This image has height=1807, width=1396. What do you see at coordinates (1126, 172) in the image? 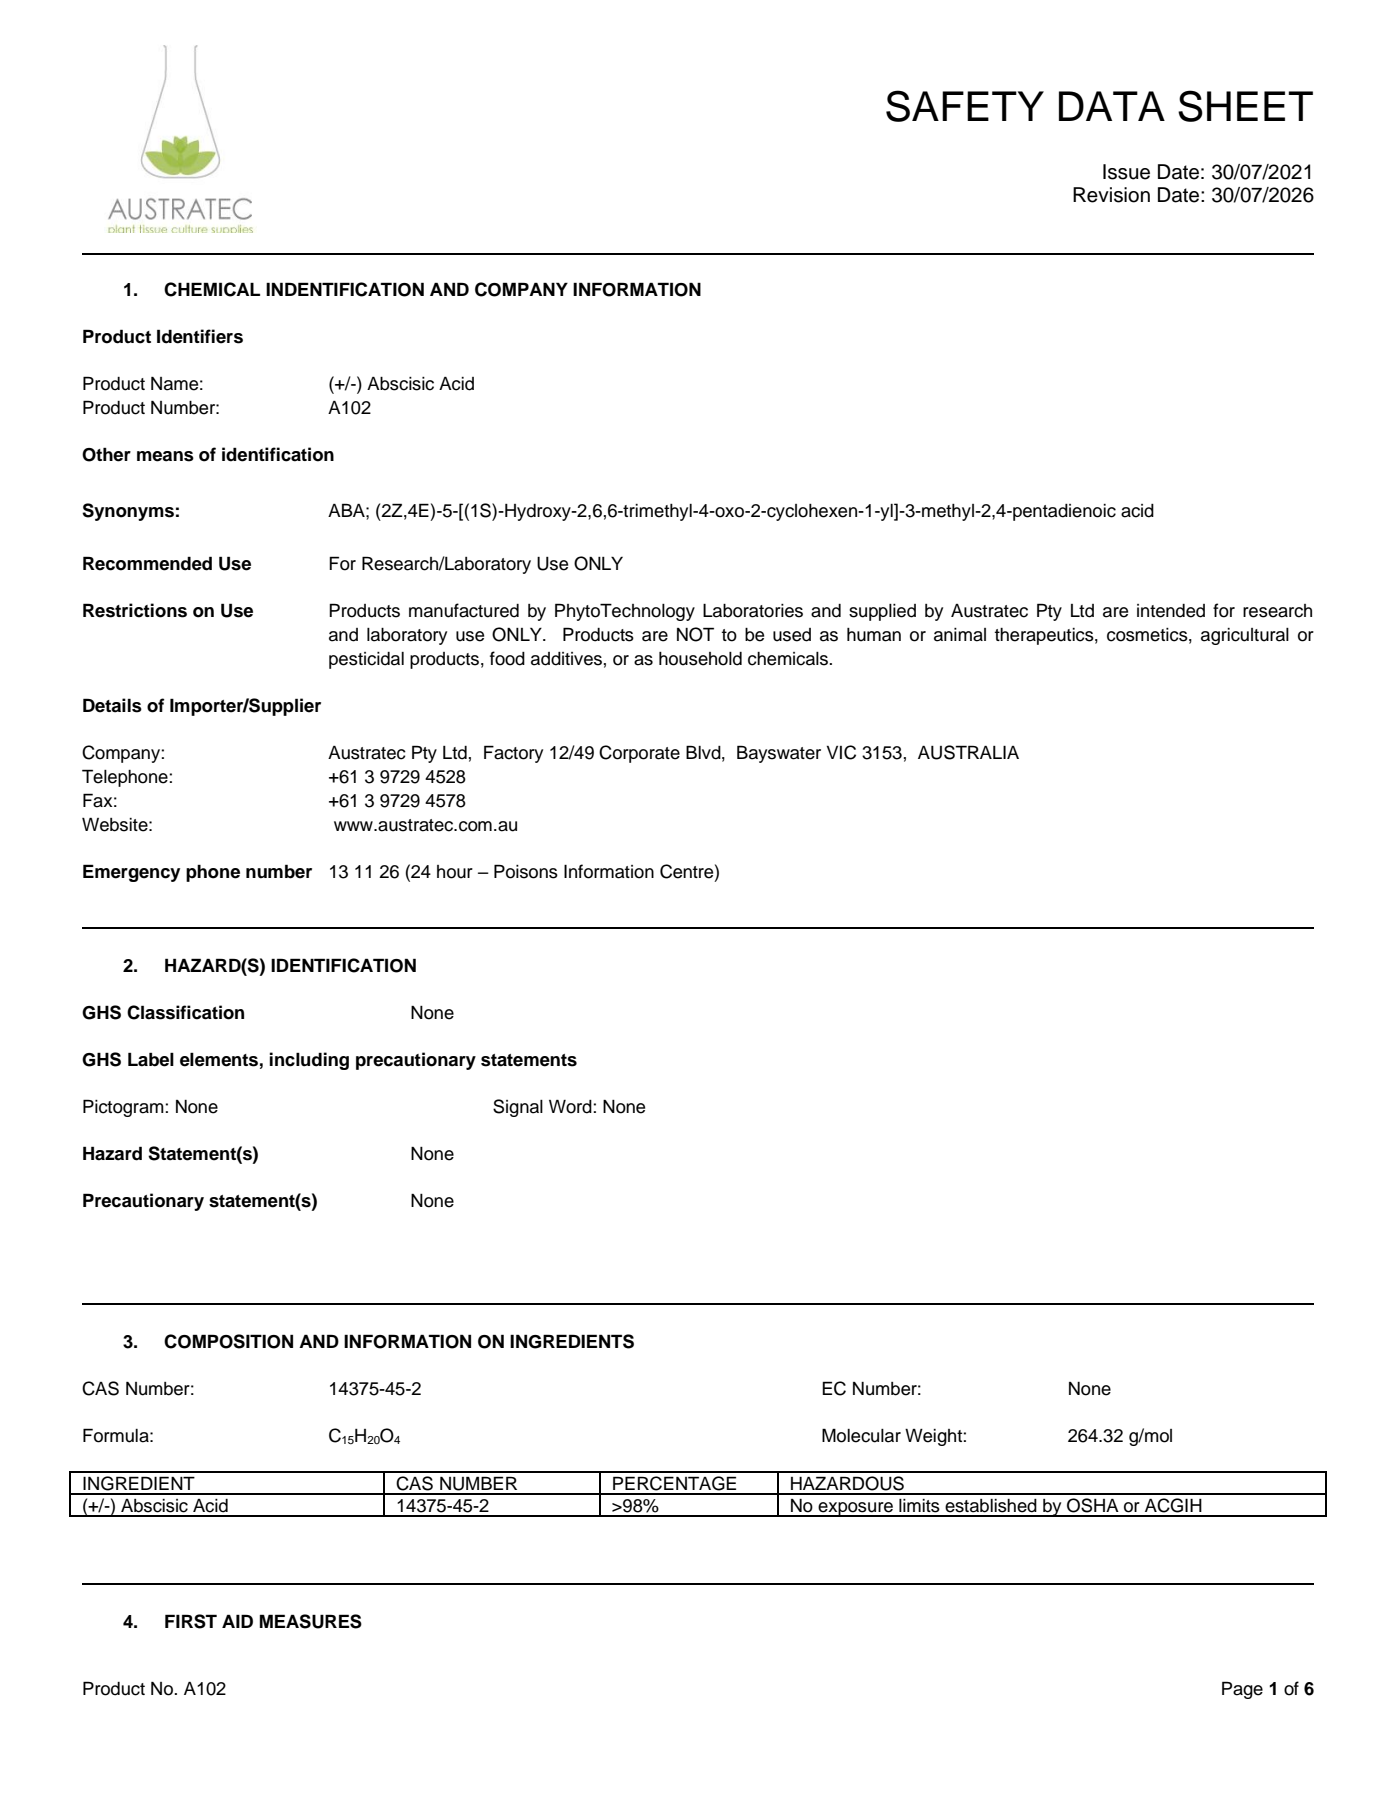
I see `Issue` at bounding box center [1126, 172].
